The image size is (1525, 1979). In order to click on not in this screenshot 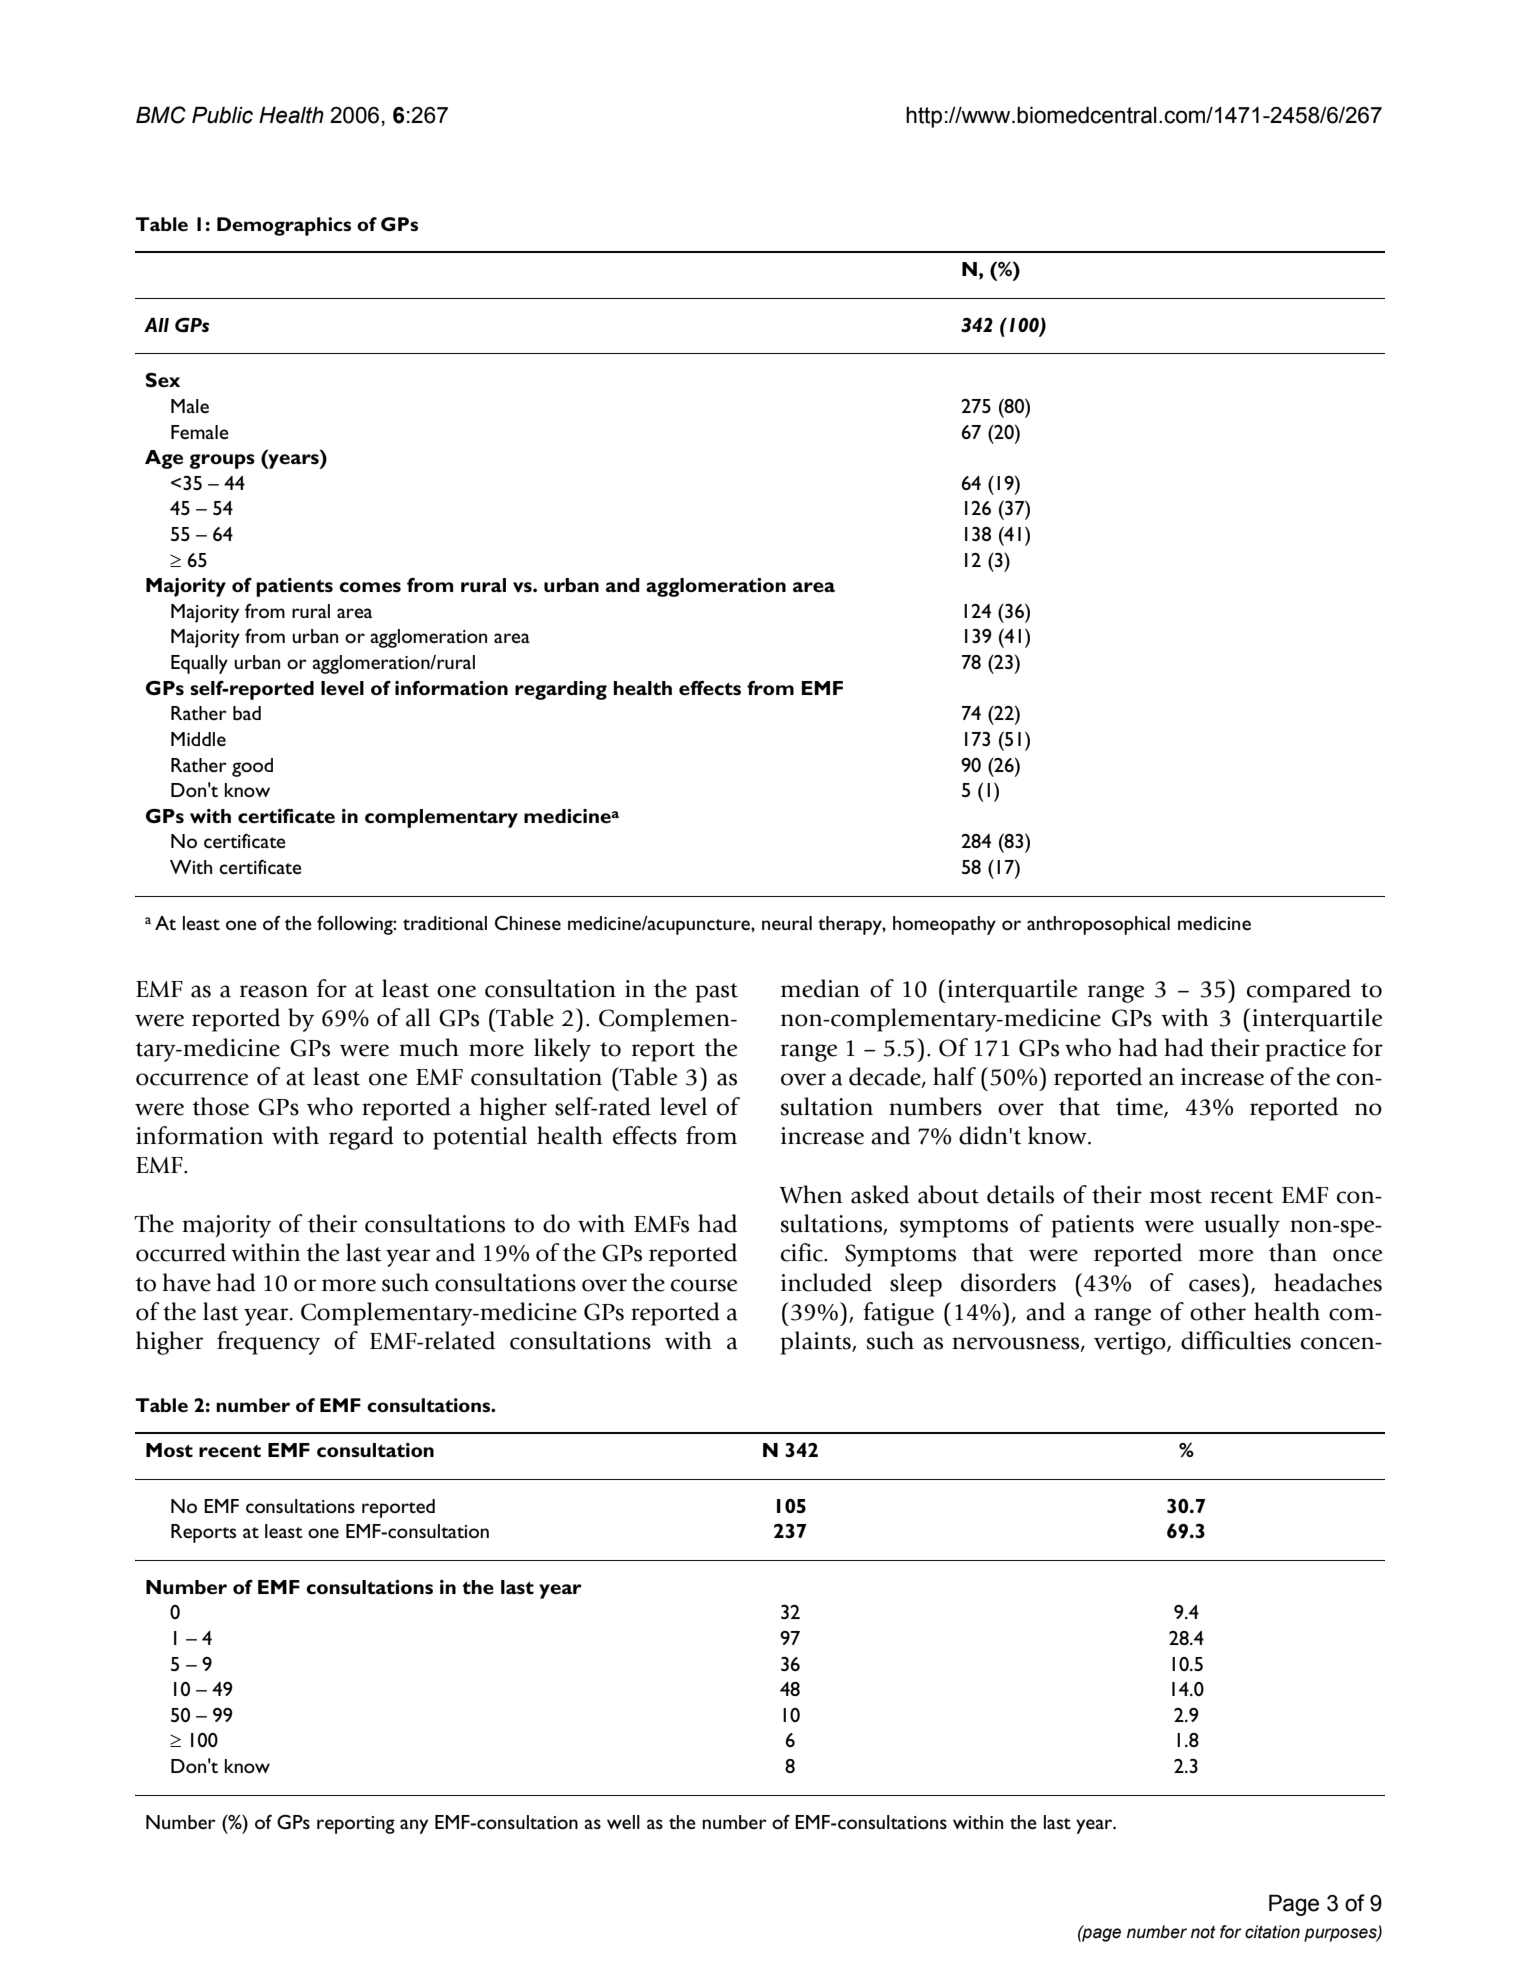, I will do `click(1203, 1932)`.
